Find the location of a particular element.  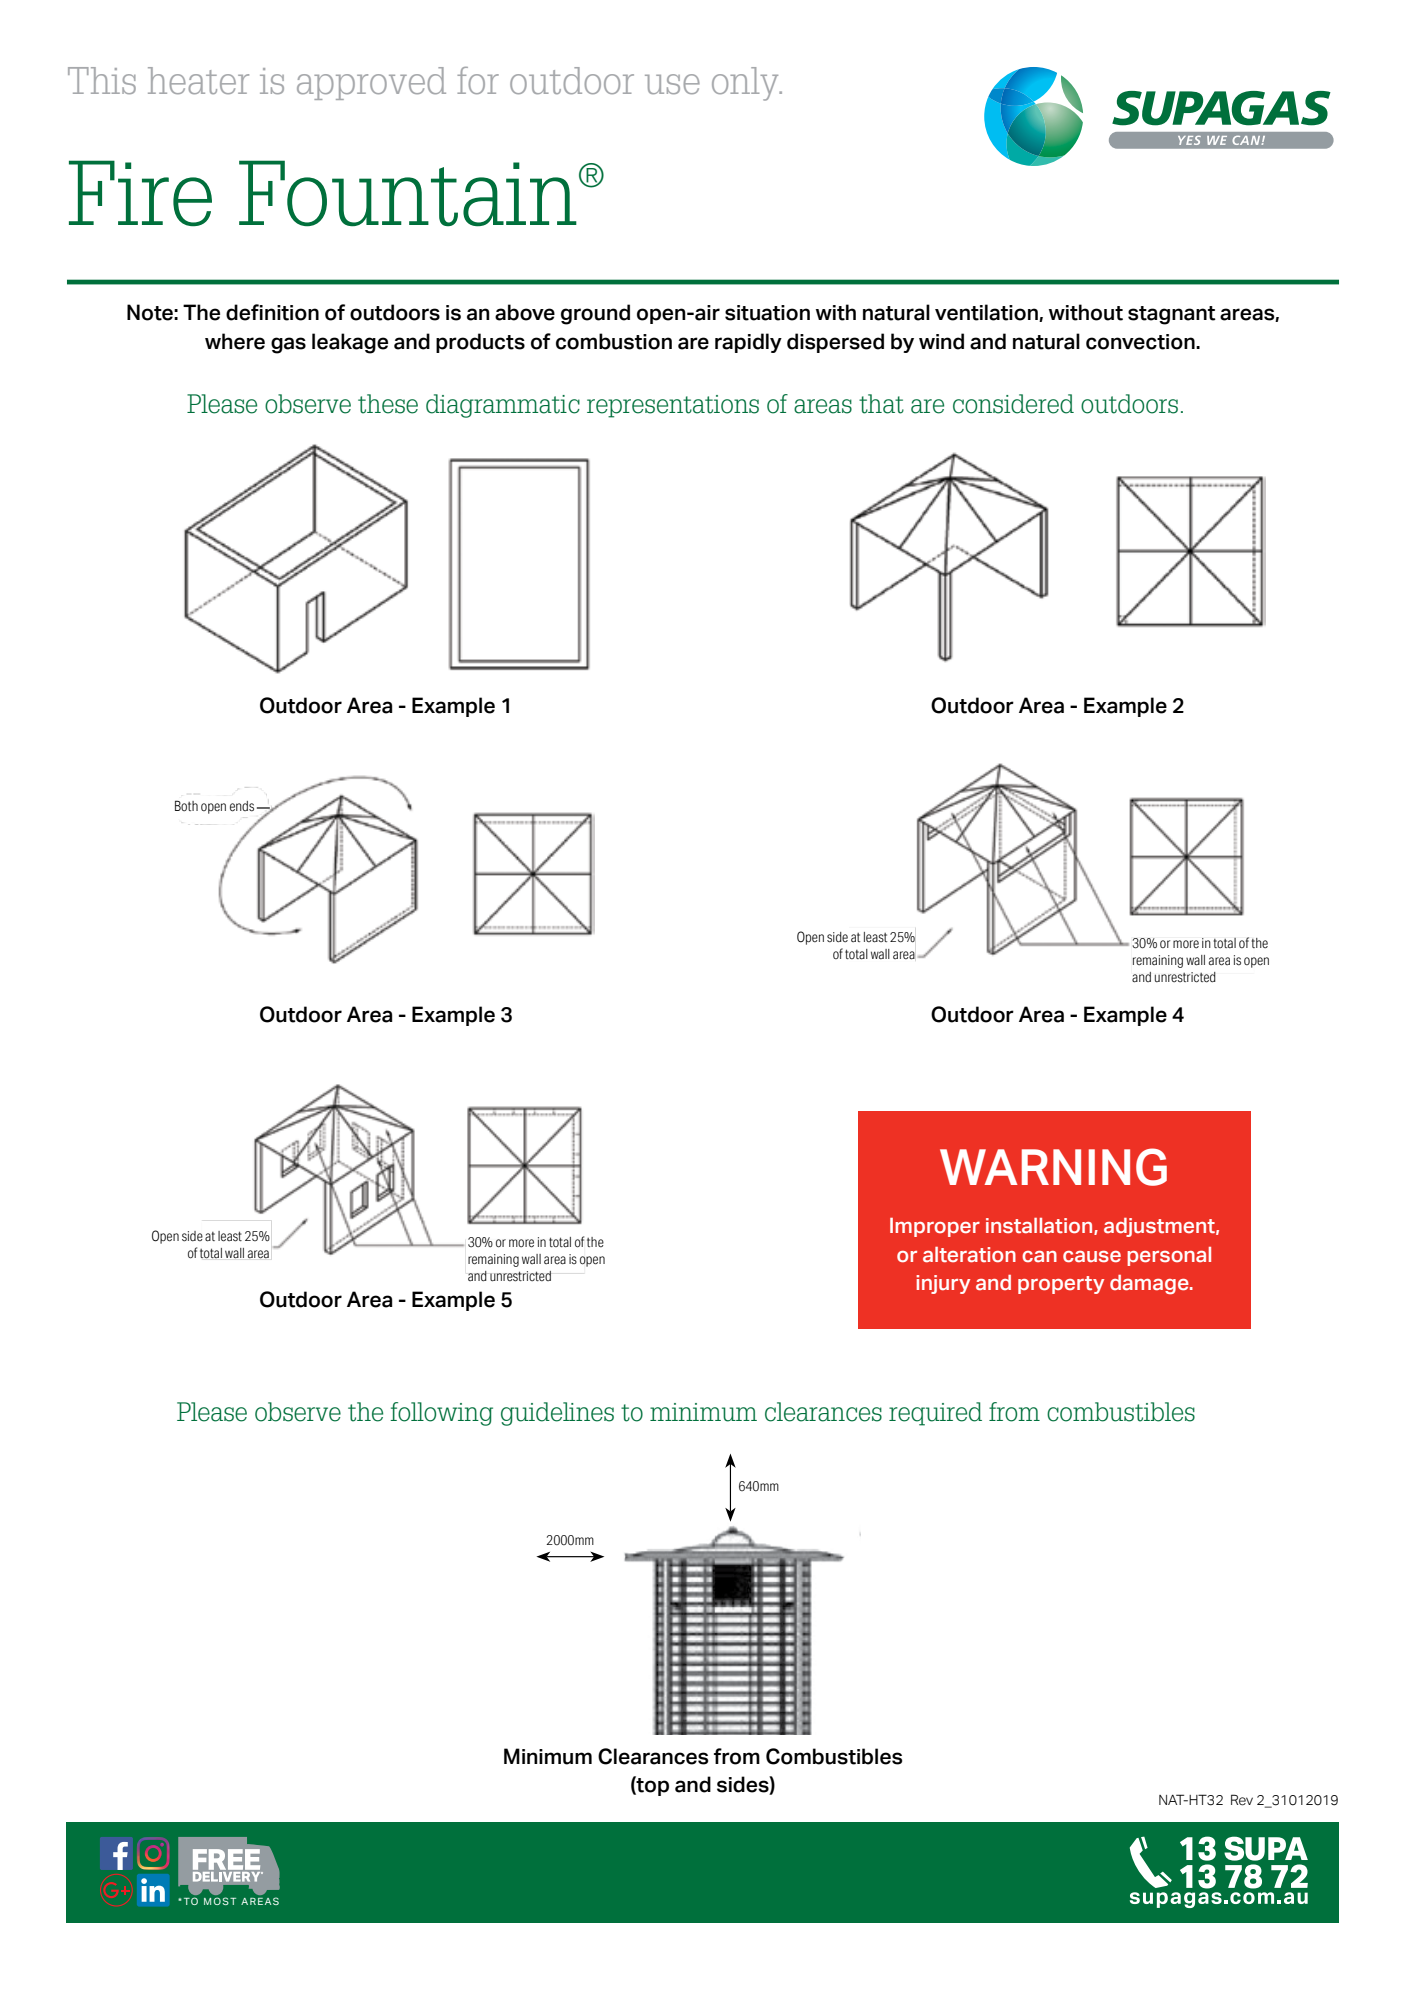

representations is located at coordinates (673, 406).
